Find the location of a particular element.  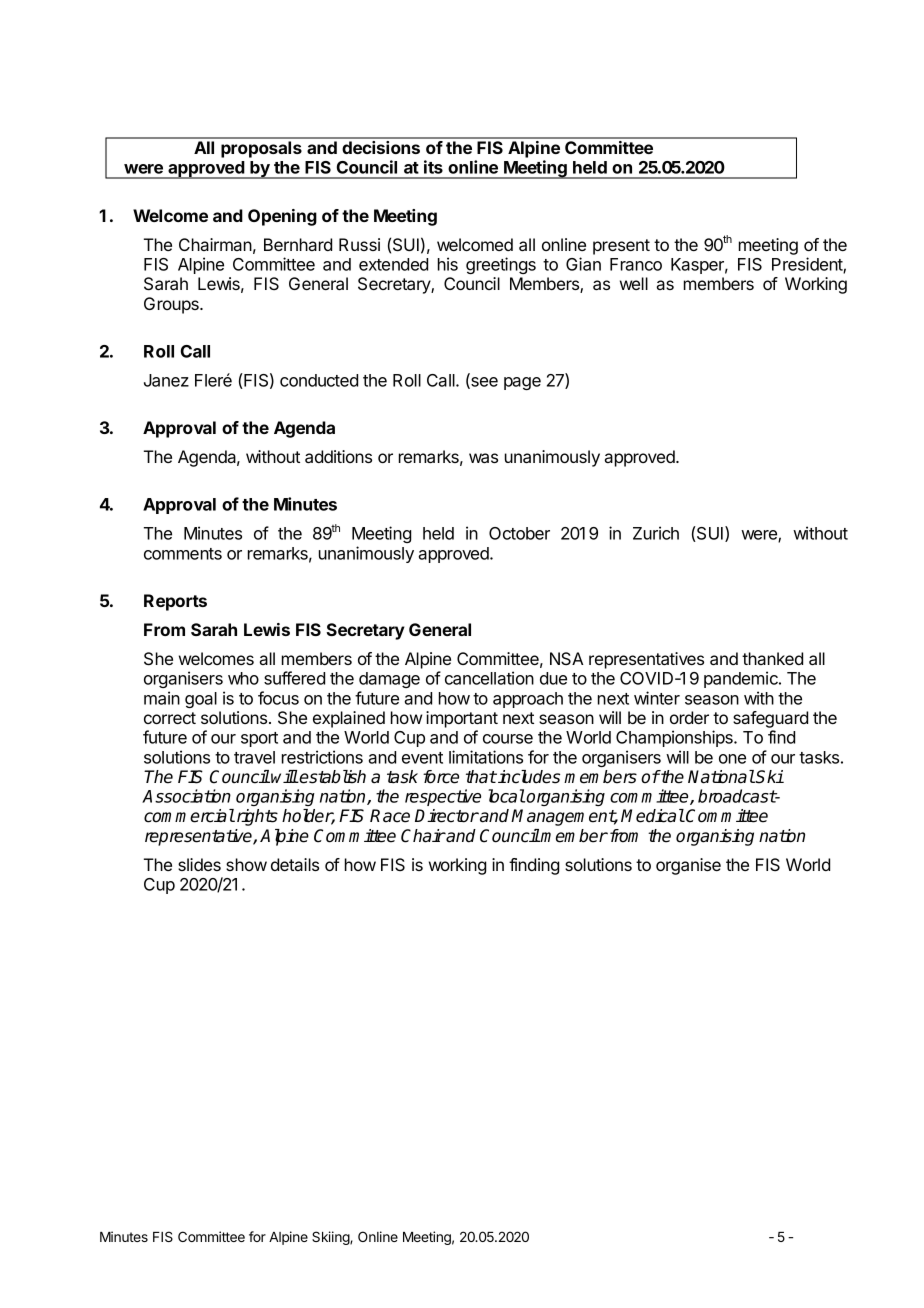

Opening is located at coordinates (282, 217).
